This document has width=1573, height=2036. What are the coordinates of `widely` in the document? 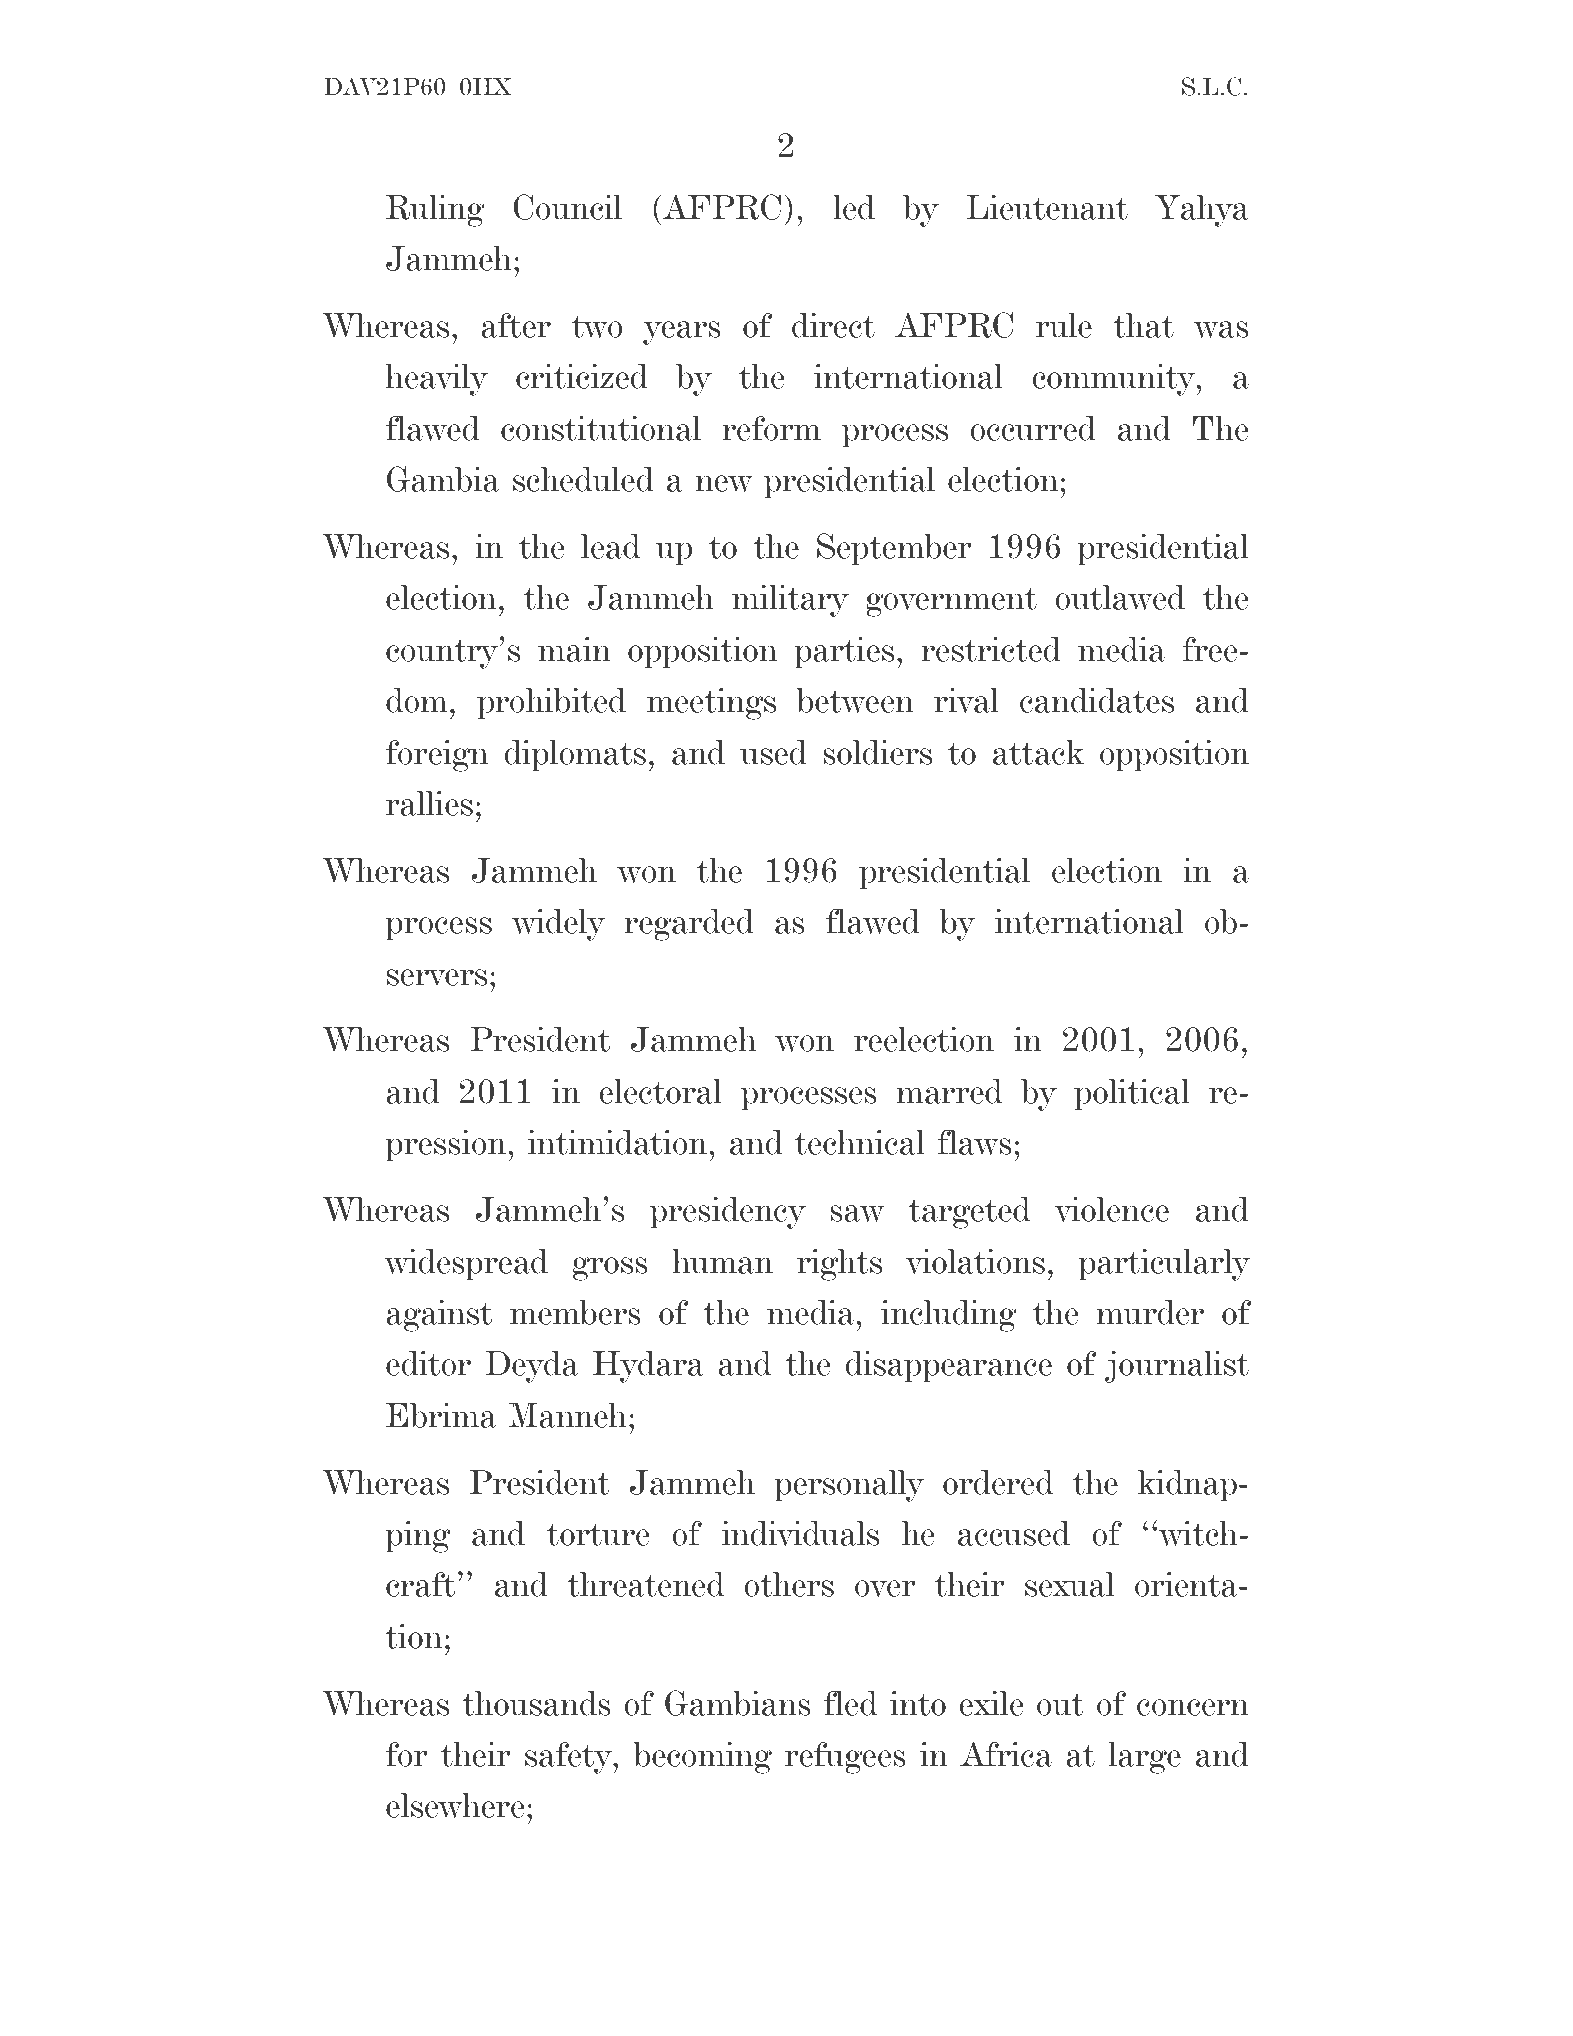 It's located at (559, 925).
